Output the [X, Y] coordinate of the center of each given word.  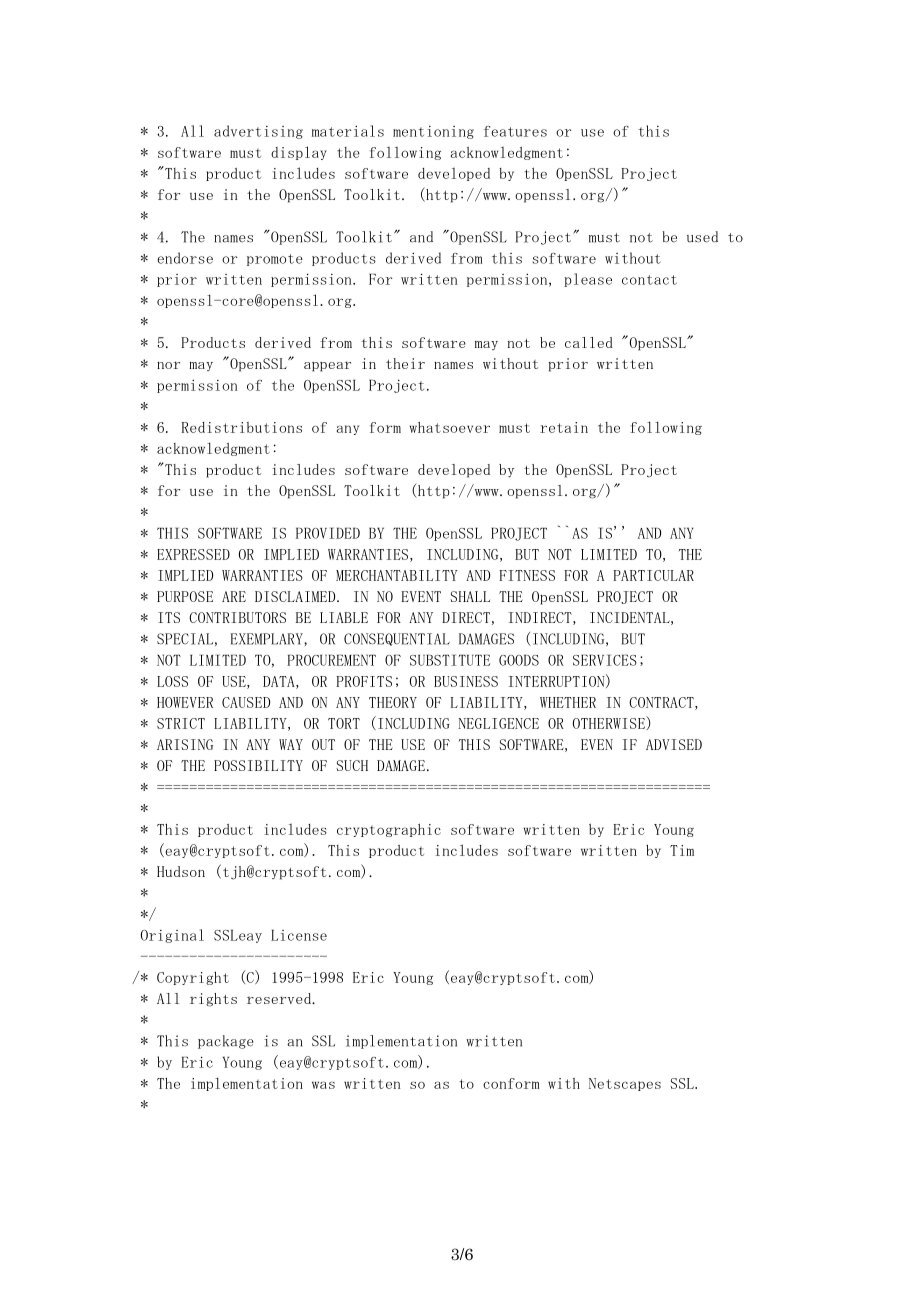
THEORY [393, 702]
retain [564, 427]
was [323, 1085]
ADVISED [674, 744]
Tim [682, 850]
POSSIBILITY [258, 765]
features [515, 131]
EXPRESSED [193, 554]
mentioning [433, 132]
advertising [258, 132]
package [226, 1042]
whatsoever [450, 427]
